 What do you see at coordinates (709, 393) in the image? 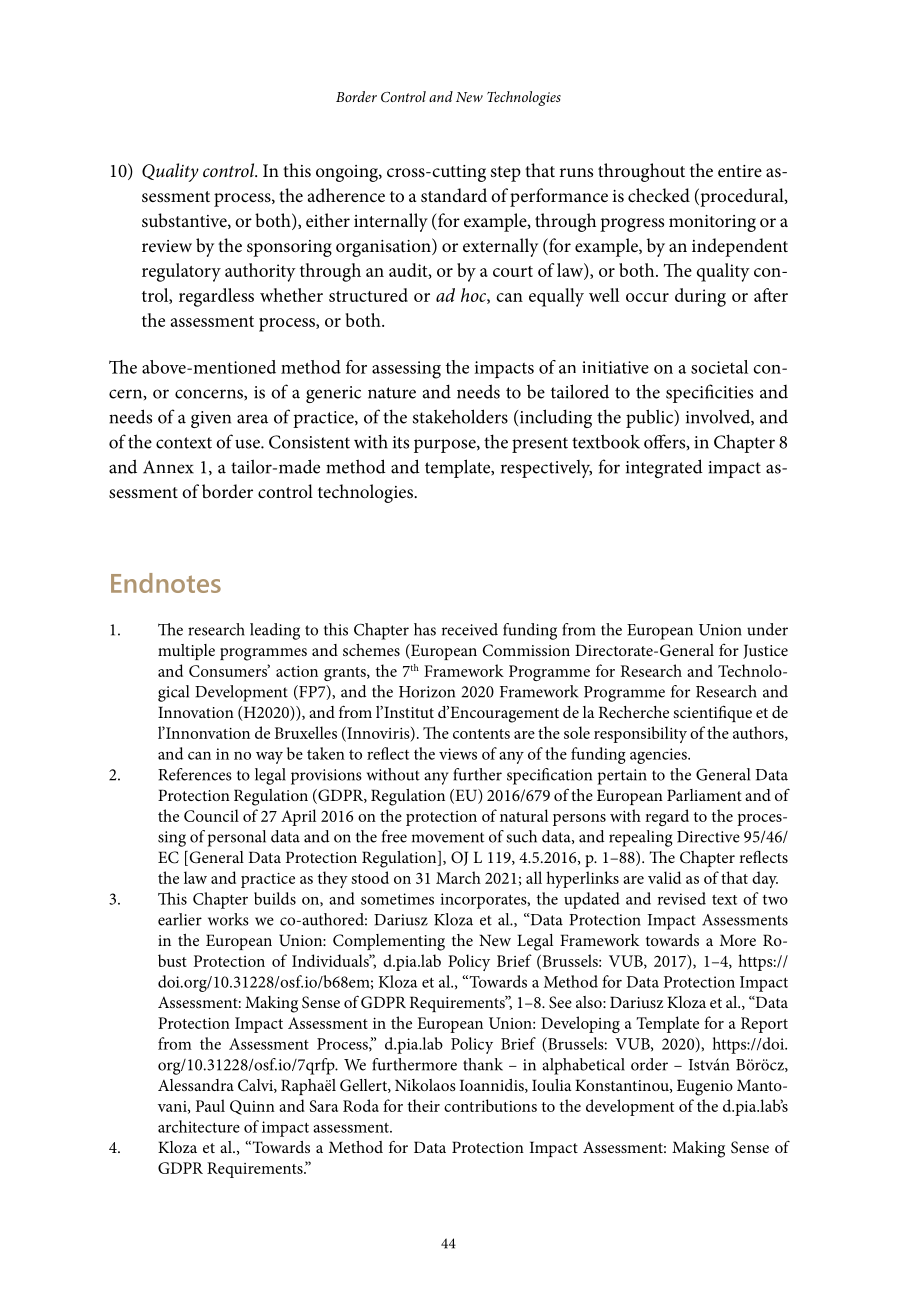
I see `specificities` at bounding box center [709, 393].
